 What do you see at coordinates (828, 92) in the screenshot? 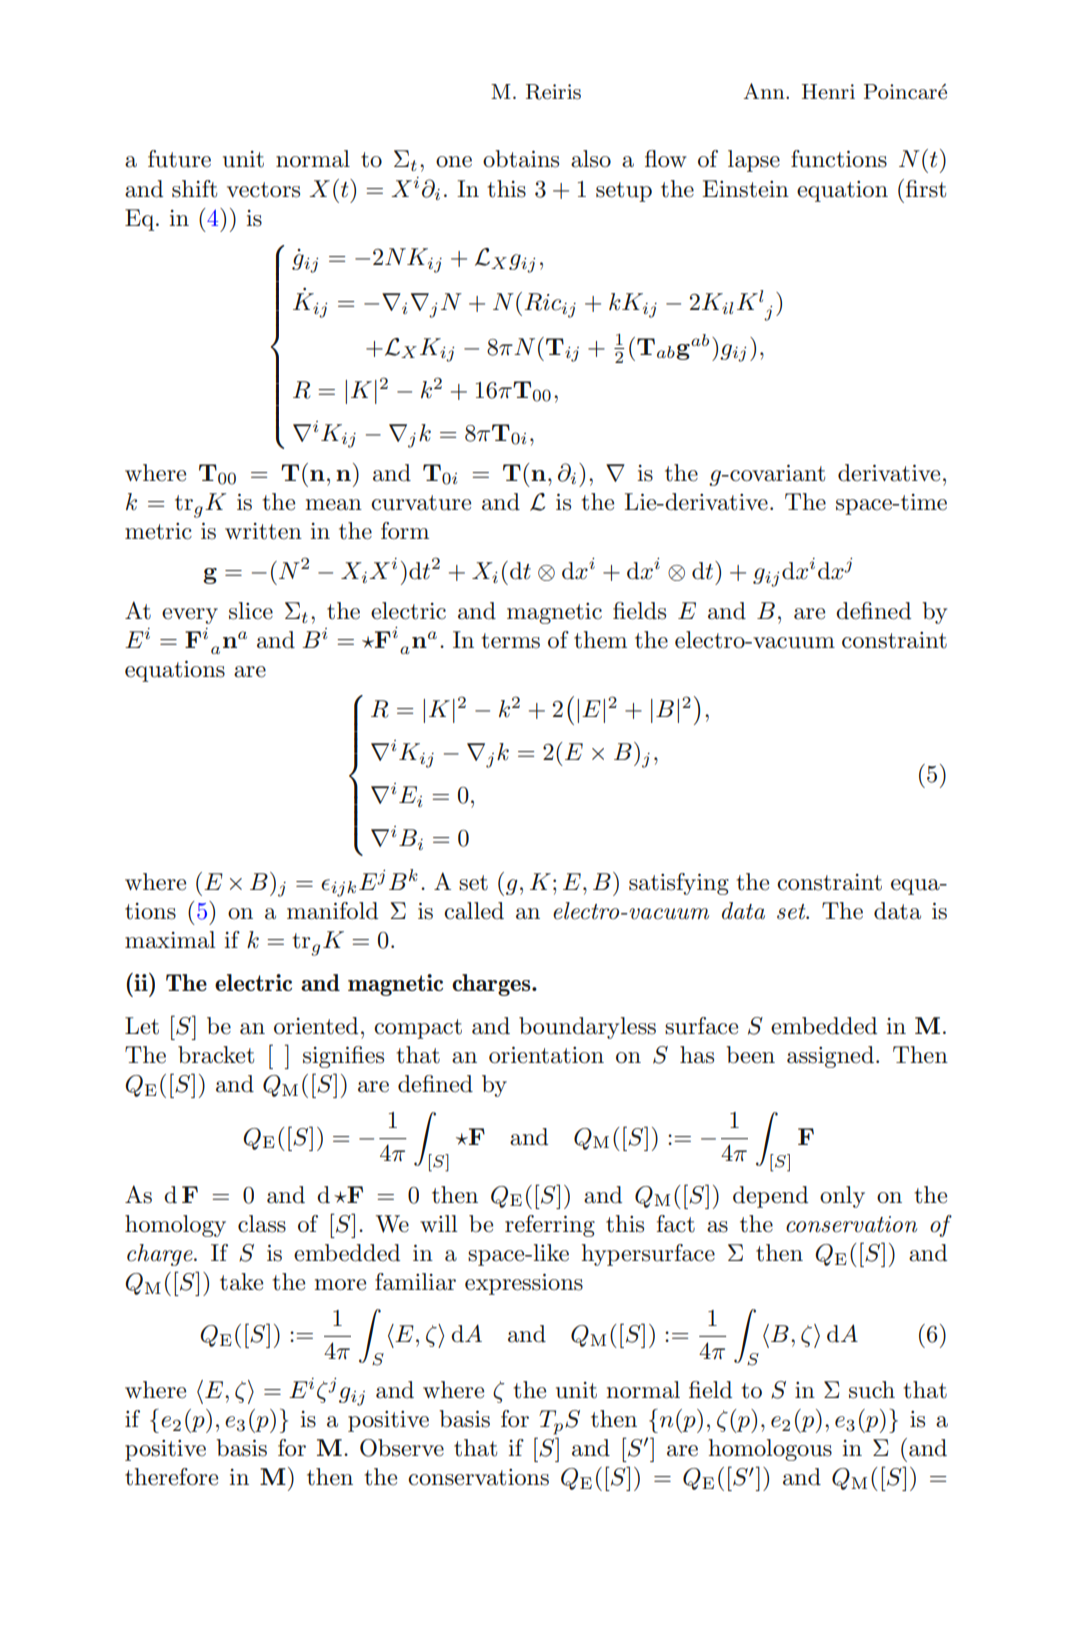
I see `Henri` at bounding box center [828, 92].
